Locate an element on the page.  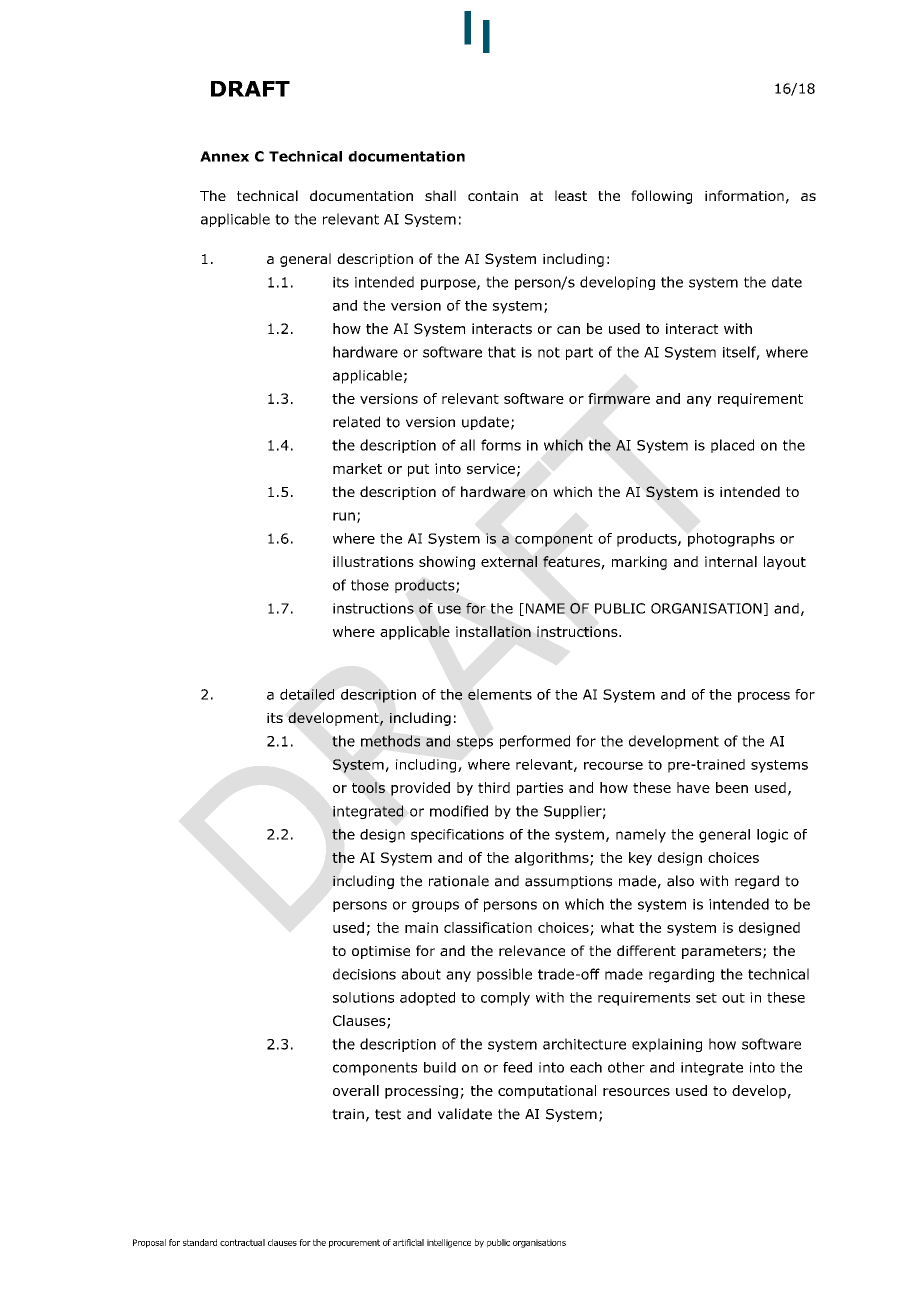
Annex is located at coordinates (224, 156).
